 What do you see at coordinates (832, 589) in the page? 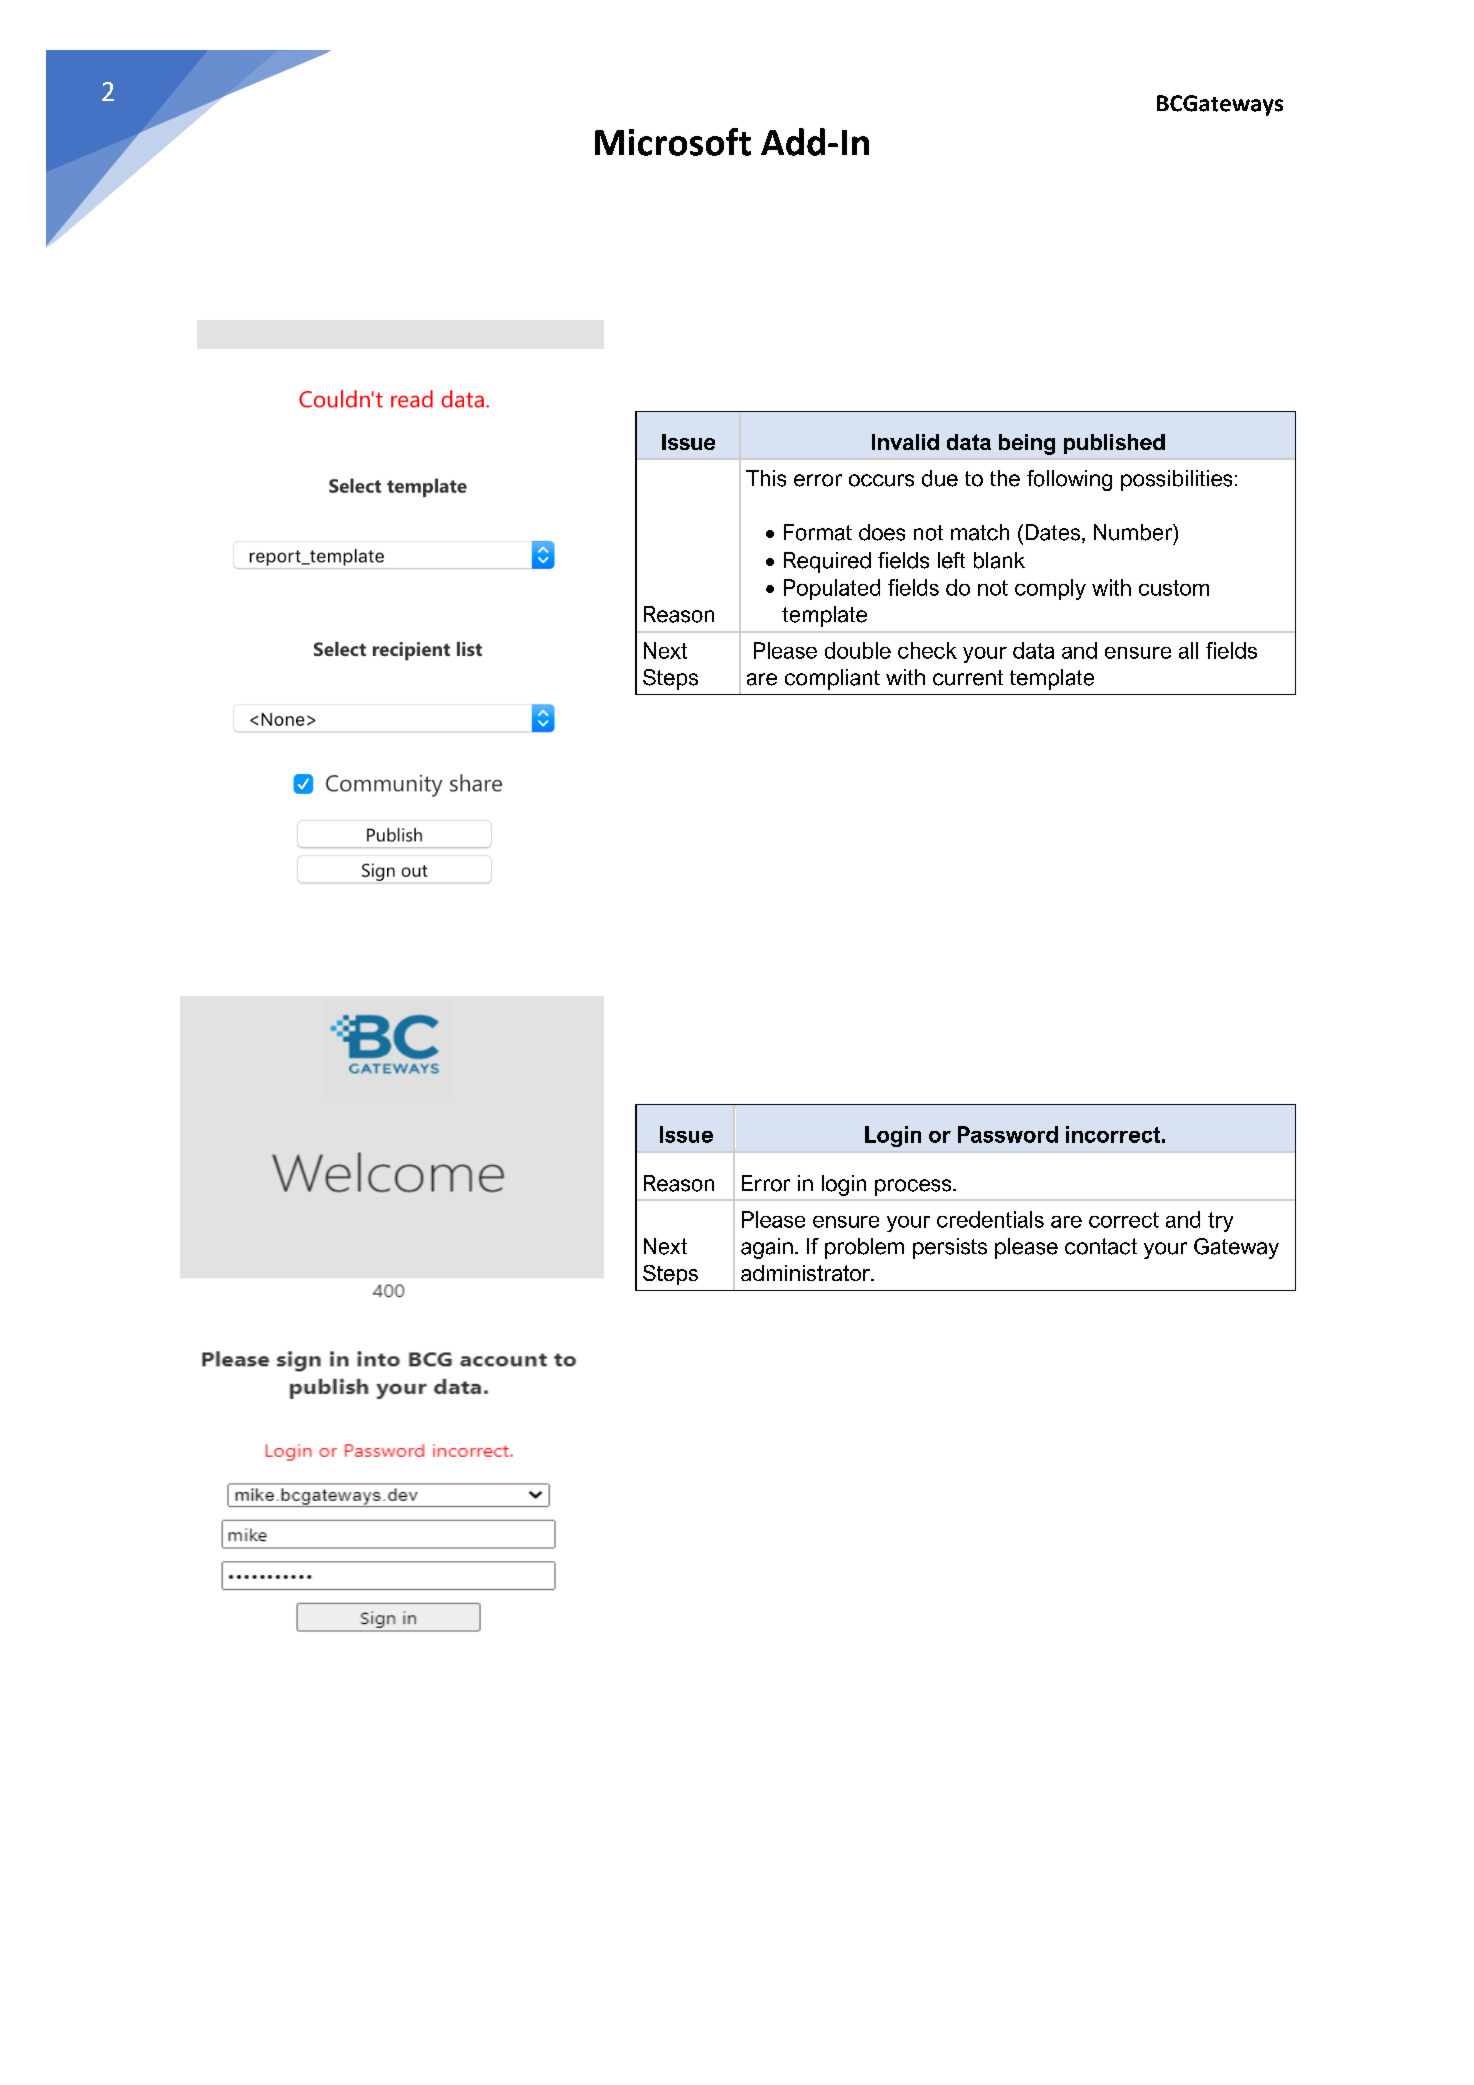
I see `Populated` at bounding box center [832, 589].
